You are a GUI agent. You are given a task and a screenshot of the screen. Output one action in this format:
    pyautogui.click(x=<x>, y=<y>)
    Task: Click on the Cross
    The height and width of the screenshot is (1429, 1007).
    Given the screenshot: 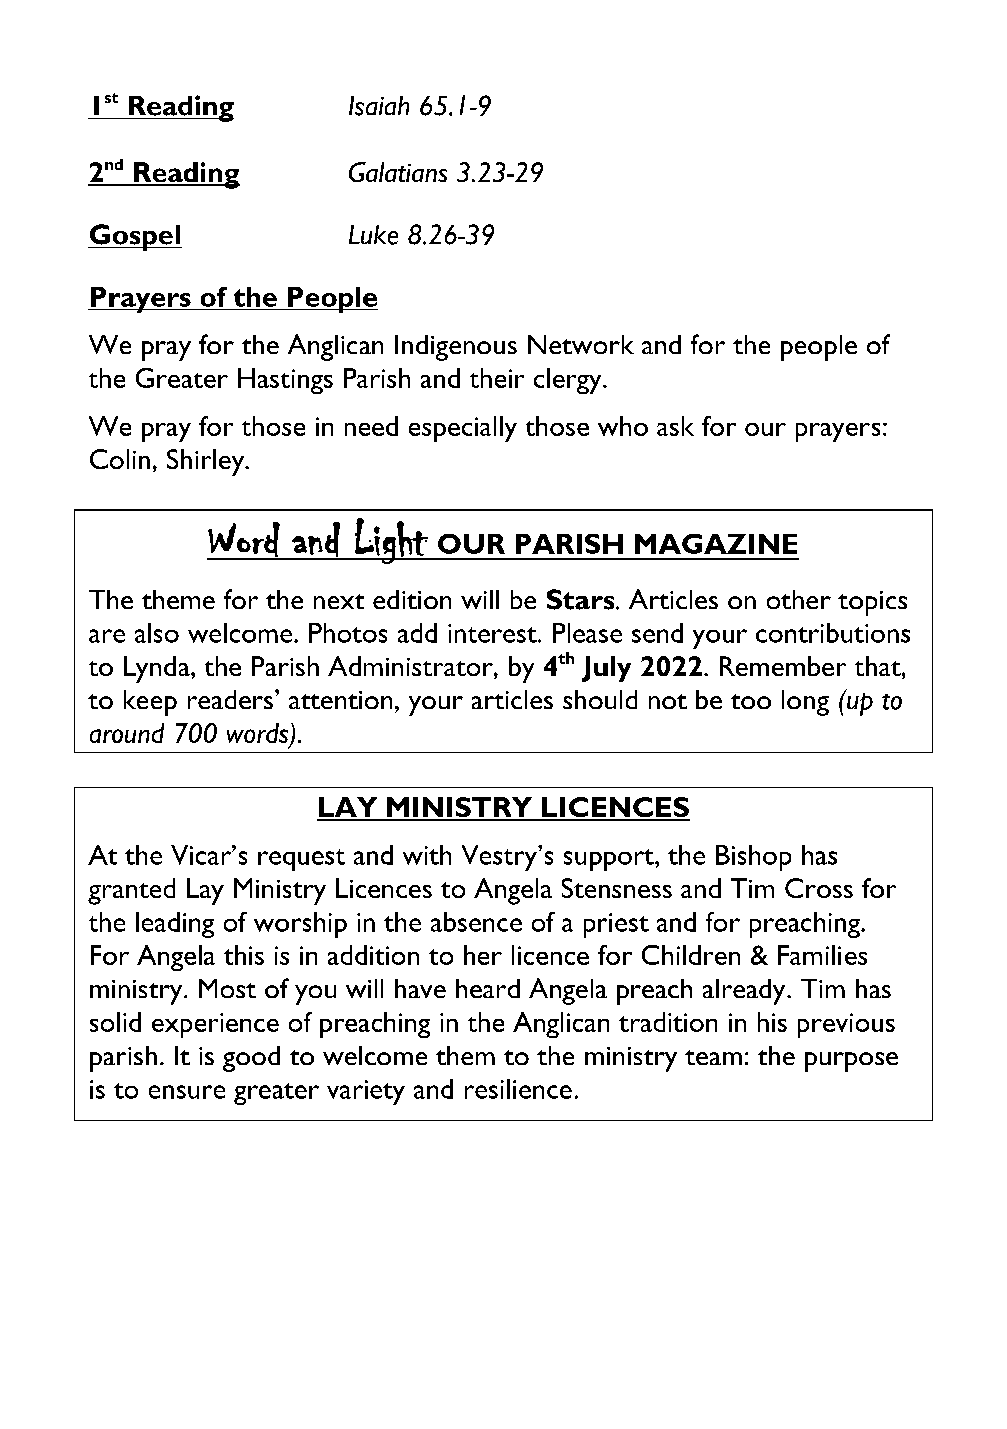 What is the action you would take?
    pyautogui.click(x=819, y=888)
